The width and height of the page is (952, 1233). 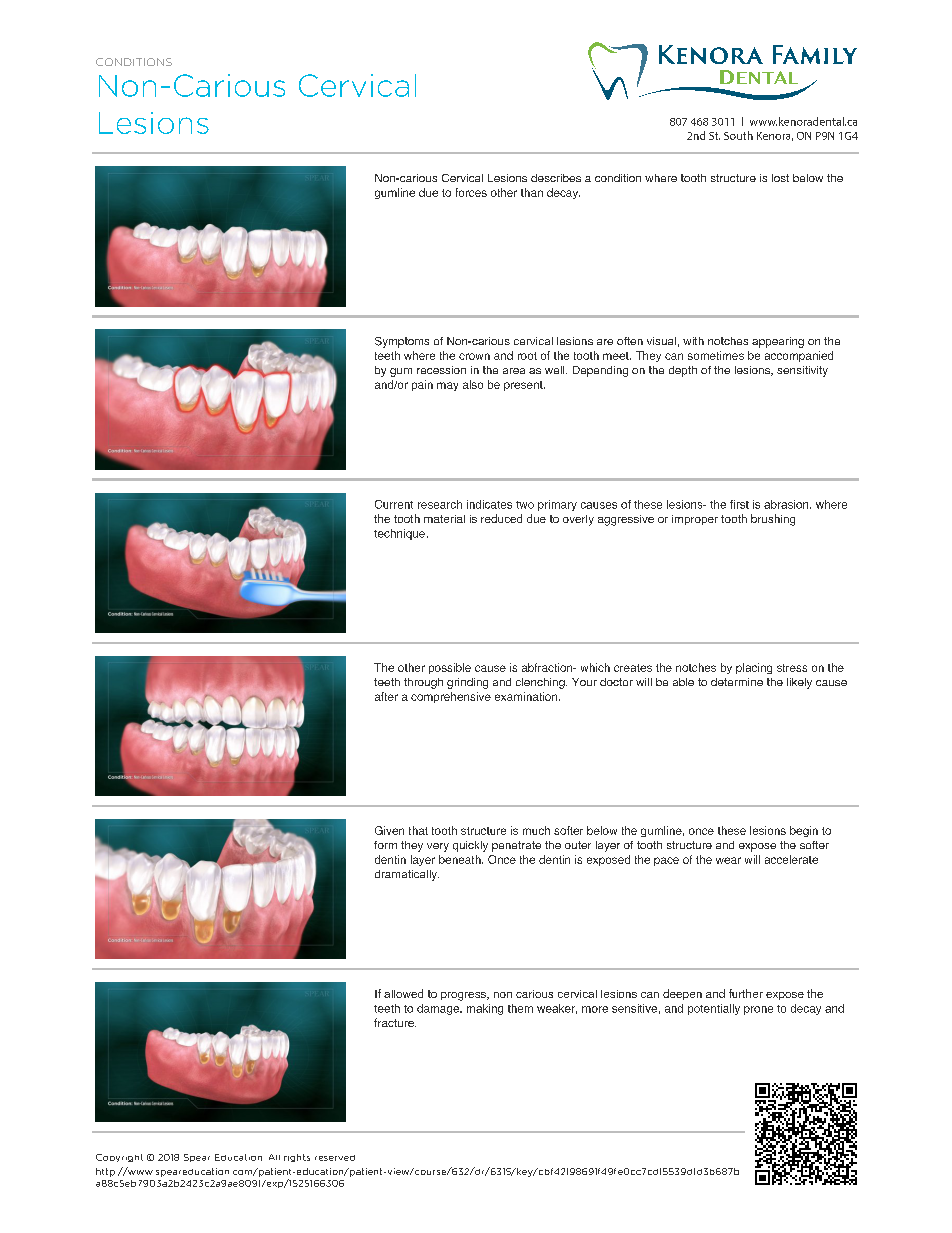 I want to click on material, so click(x=444, y=519).
